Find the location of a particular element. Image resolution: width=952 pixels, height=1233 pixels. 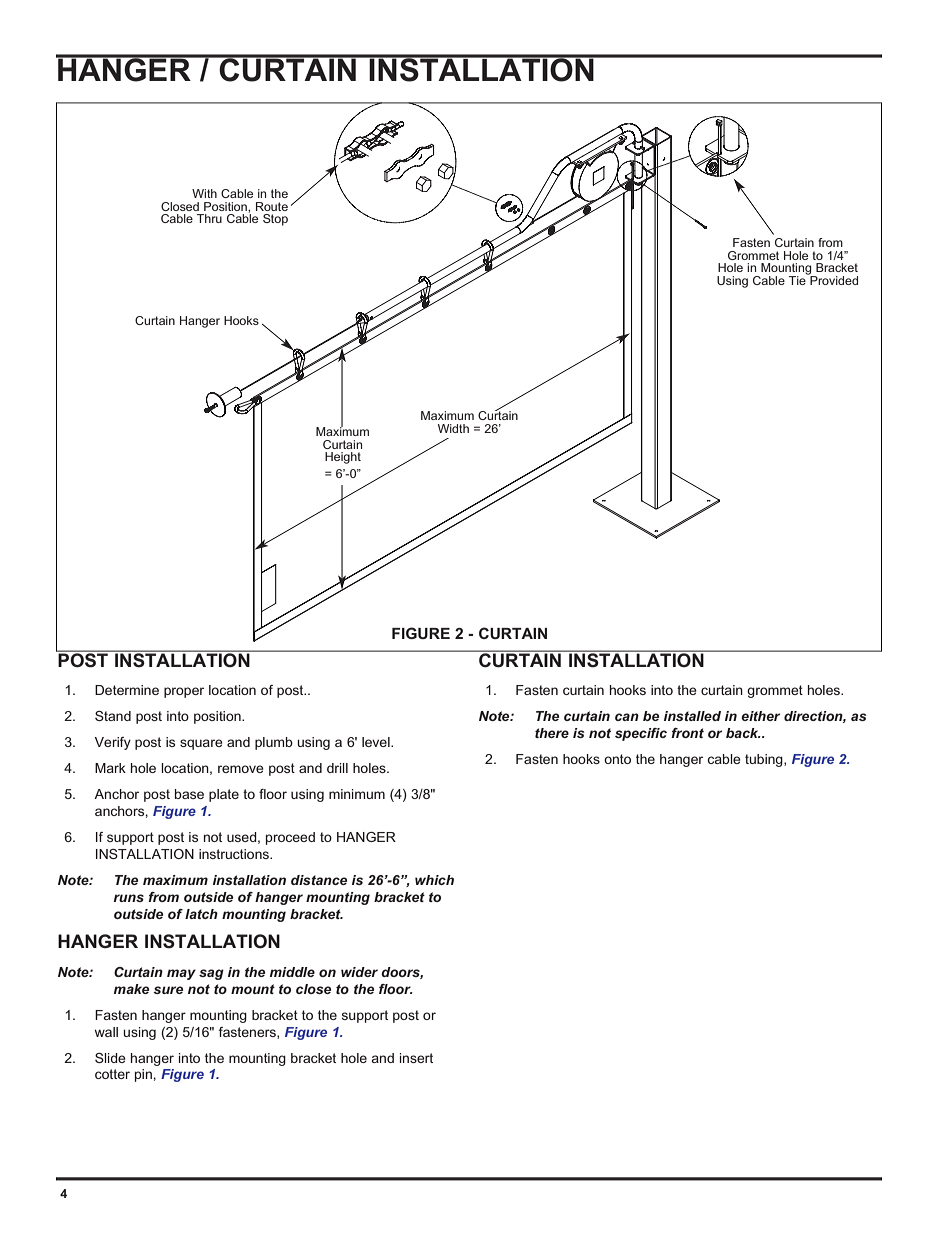

proper is located at coordinates (184, 692).
